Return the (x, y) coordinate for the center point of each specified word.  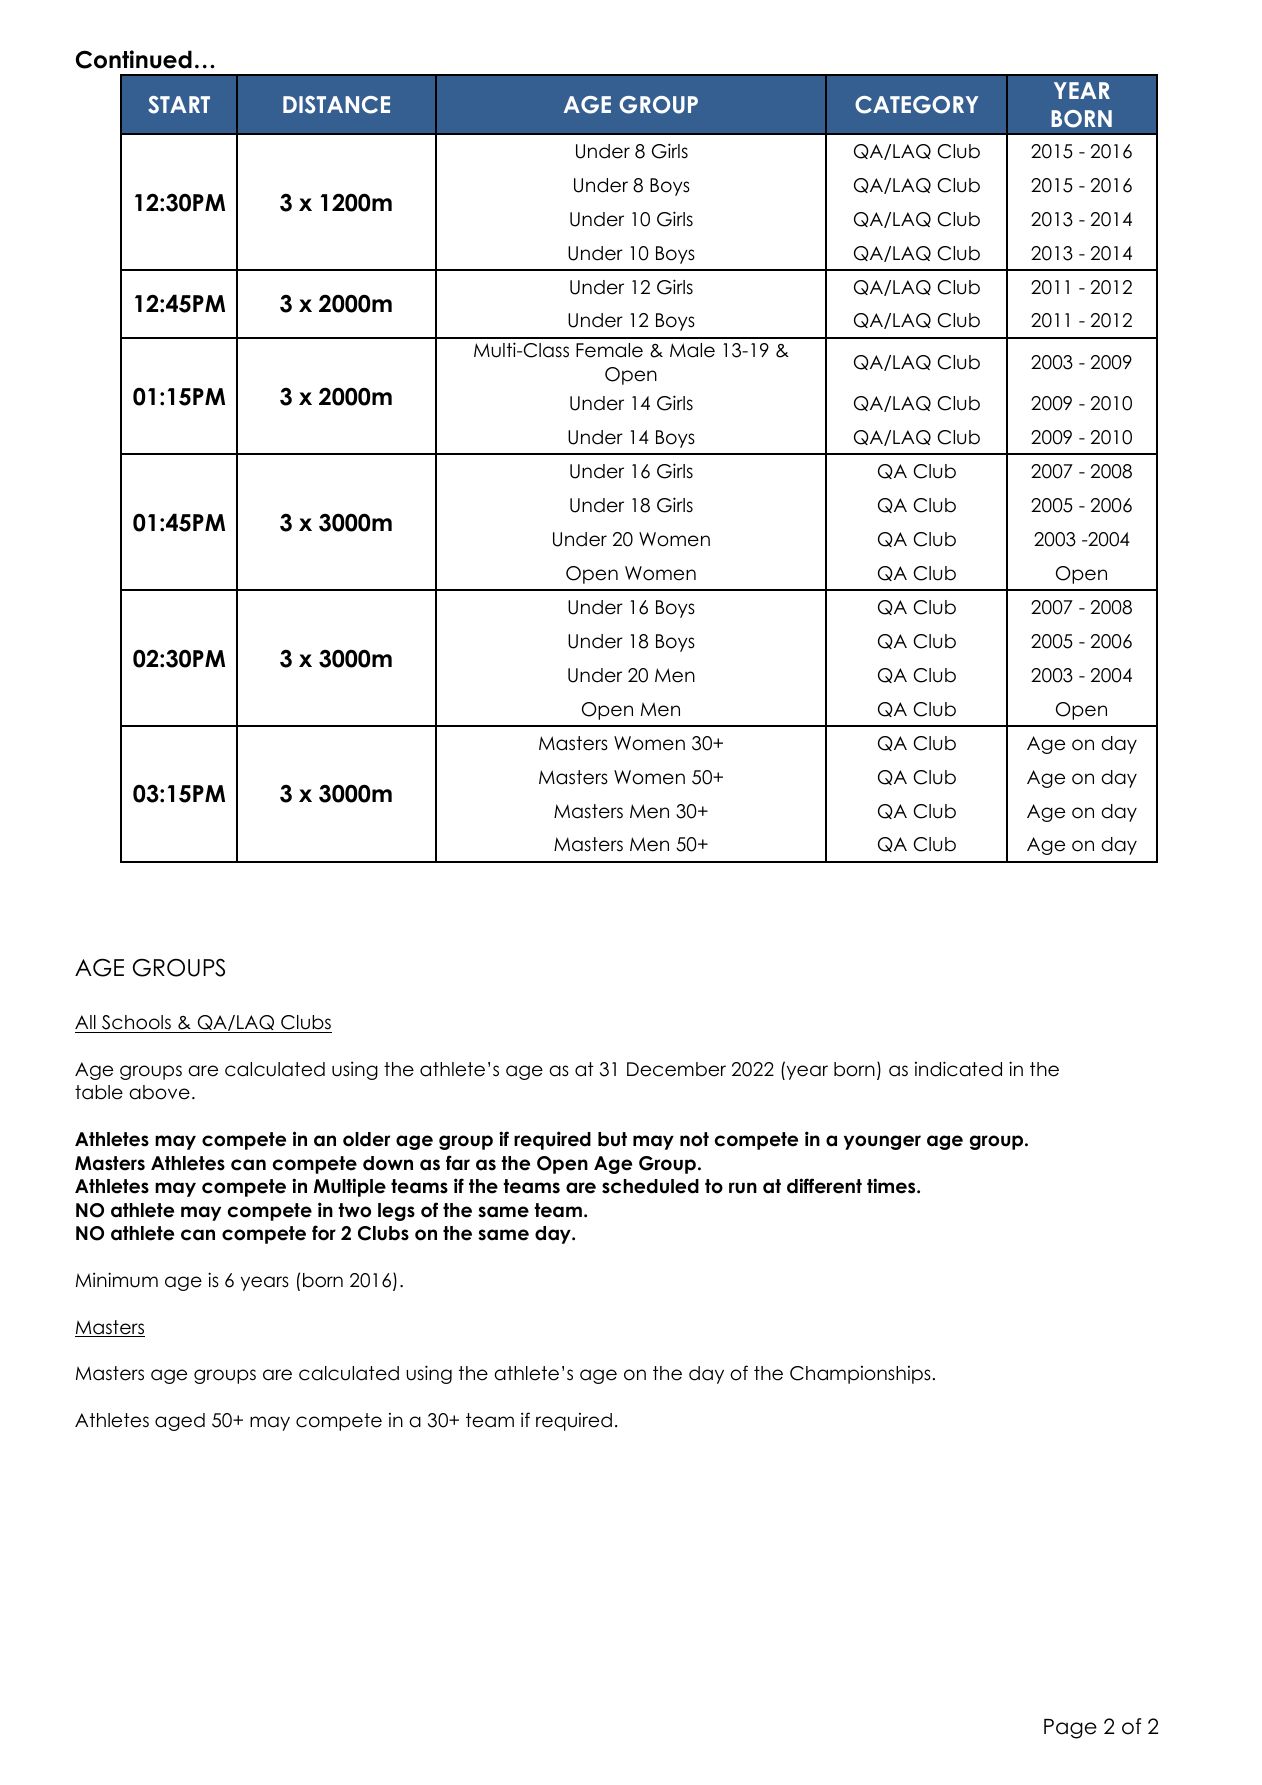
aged (180, 1422)
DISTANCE (336, 105)
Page (1070, 1729)
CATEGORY (916, 105)
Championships (860, 1375)
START (179, 105)
